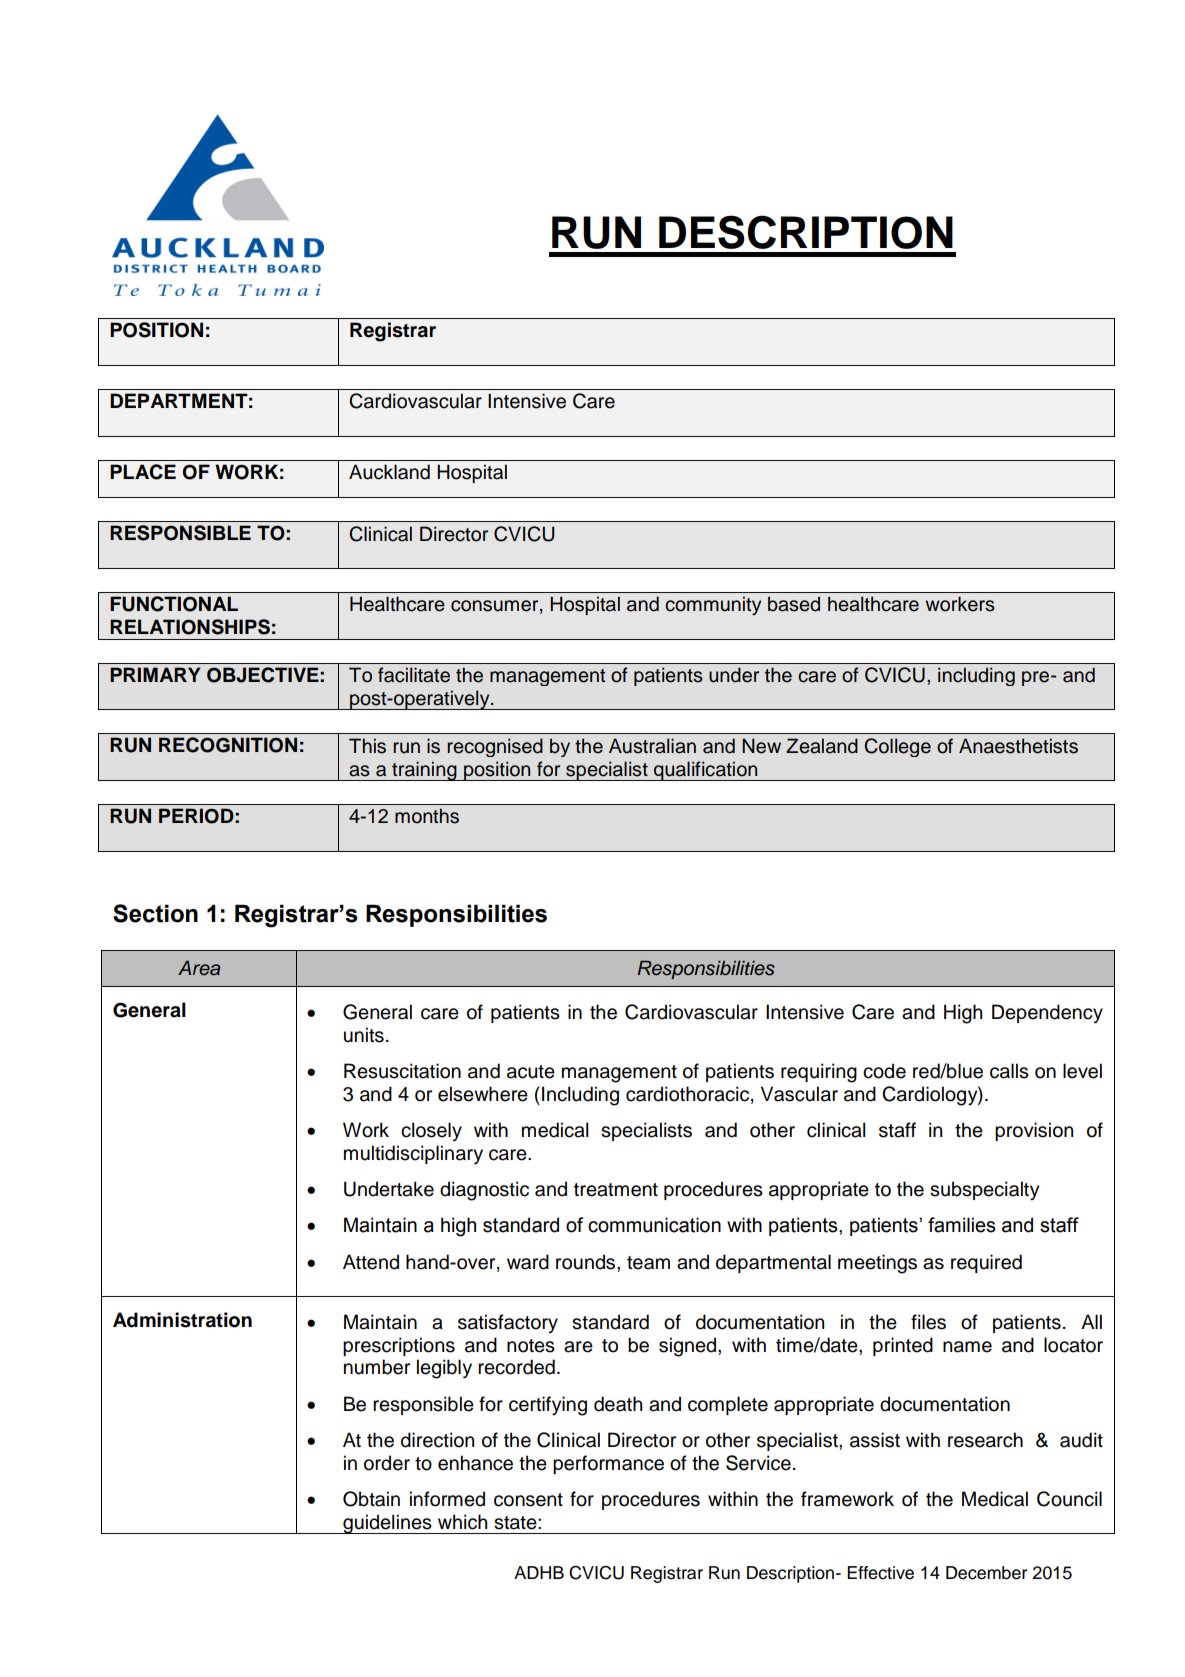  I want to click on PLACE, so click(143, 472).
